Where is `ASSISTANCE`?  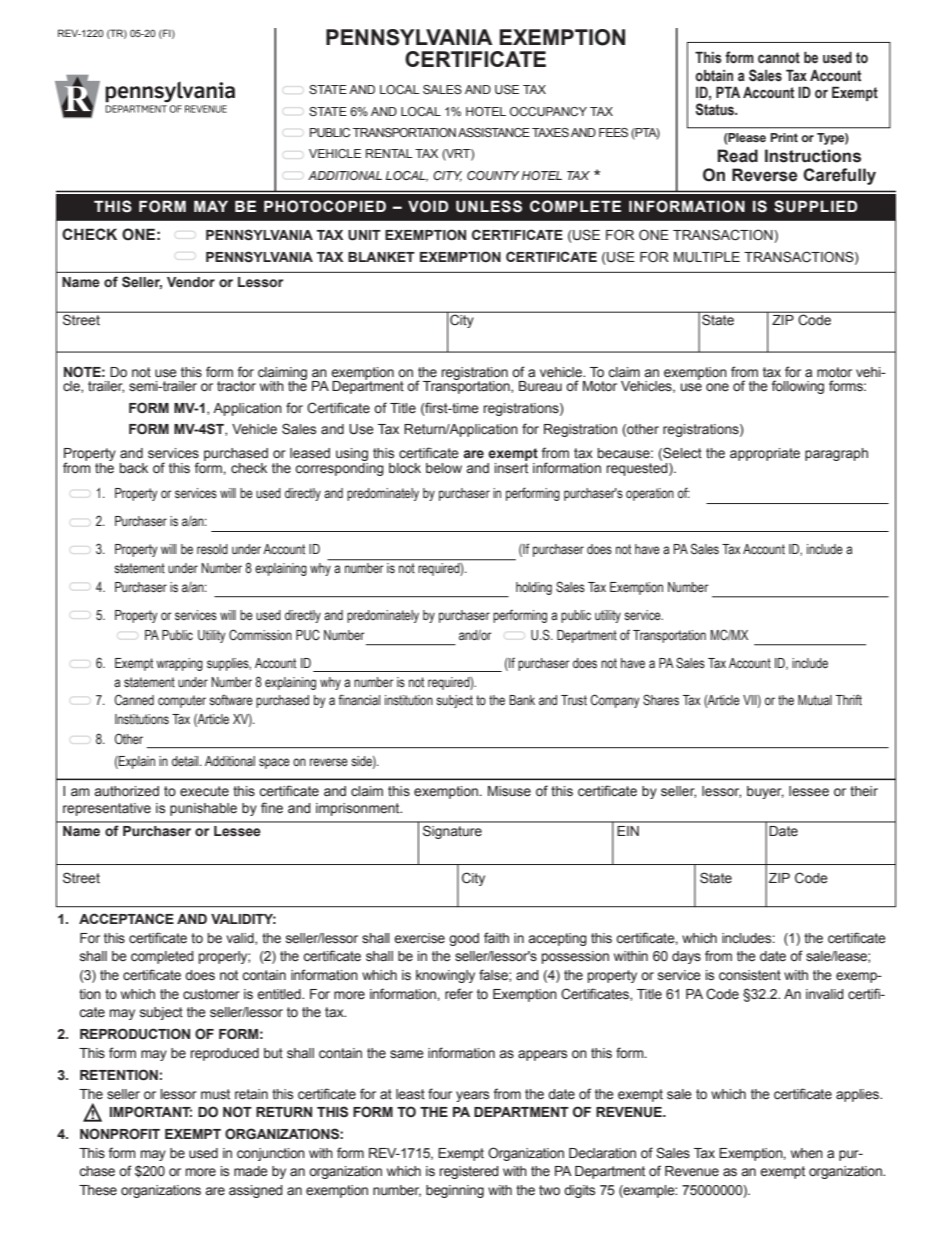 ASSISTANCE is located at coordinates (494, 132).
